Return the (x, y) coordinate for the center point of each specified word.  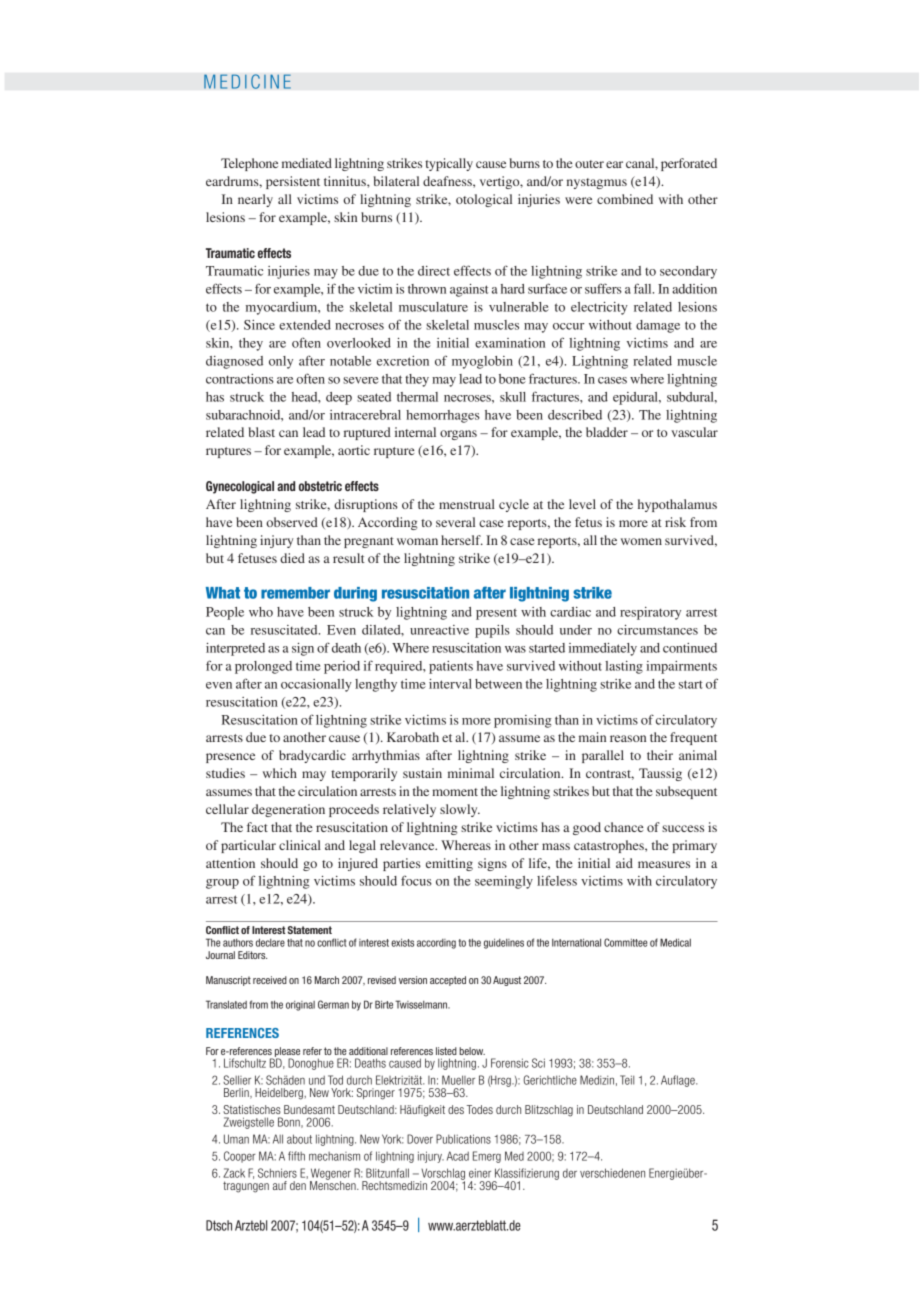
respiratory (650, 613)
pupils (492, 631)
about (299, 1139)
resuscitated (285, 630)
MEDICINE (247, 81)
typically (449, 164)
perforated (689, 164)
